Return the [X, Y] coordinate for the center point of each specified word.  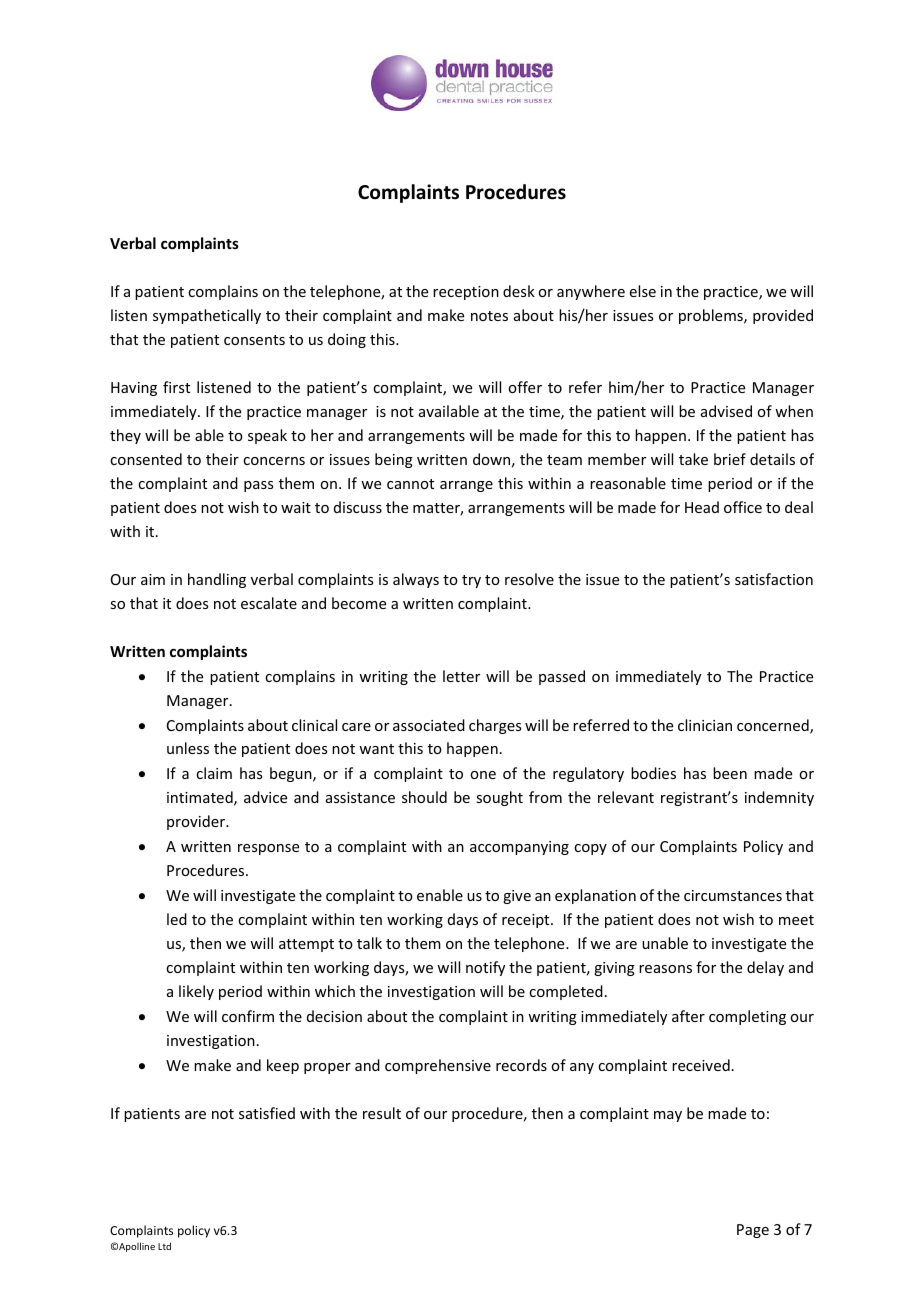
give [517, 897]
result [382, 1113]
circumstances [733, 895]
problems [712, 316]
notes [489, 316]
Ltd [164, 1246]
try [471, 581]
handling [217, 580]
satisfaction [774, 579]
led [177, 919]
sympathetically [207, 316]
